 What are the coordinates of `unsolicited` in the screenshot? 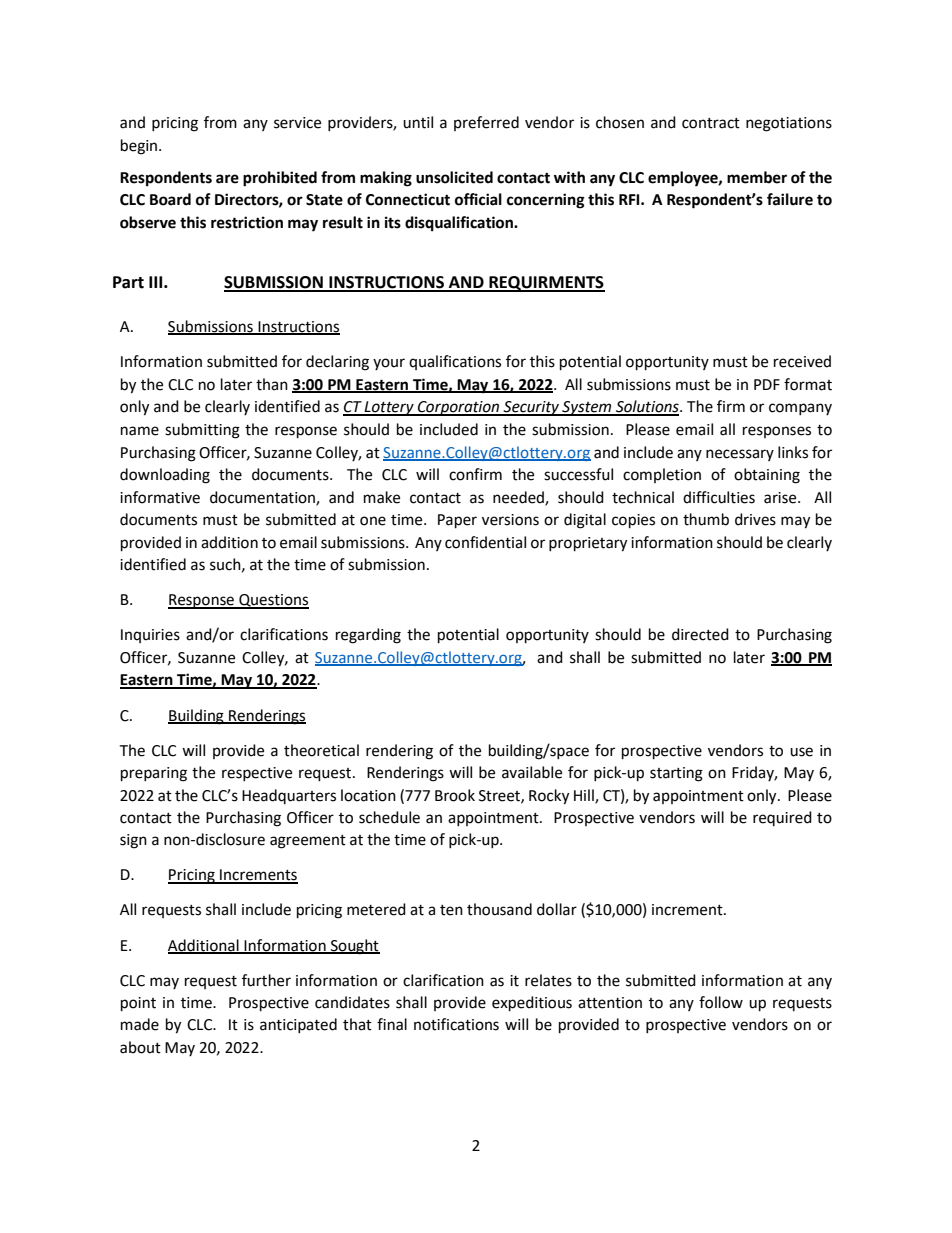 It's located at (454, 177).
